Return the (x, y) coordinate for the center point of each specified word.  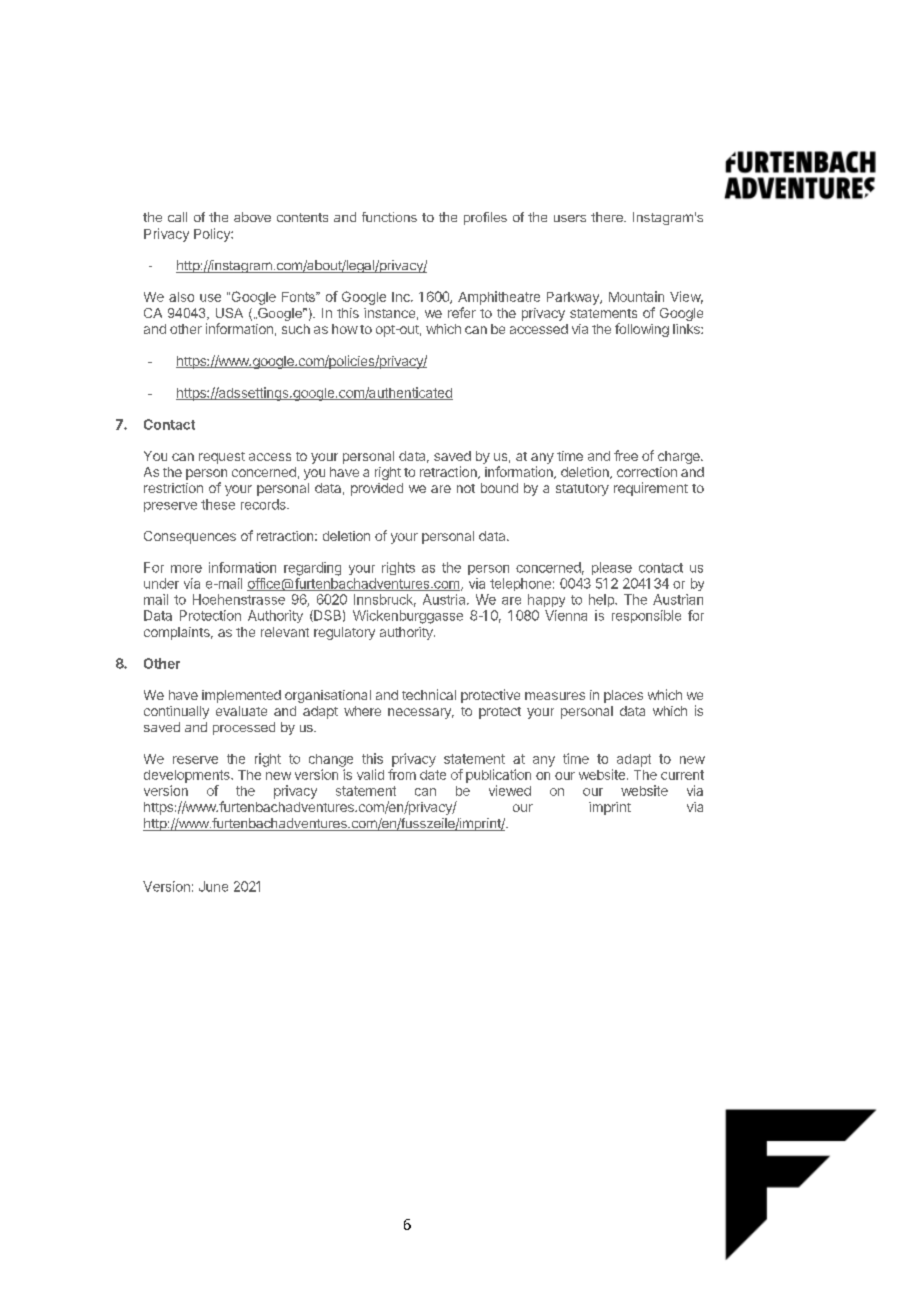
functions (389, 217)
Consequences (190, 537)
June (213, 886)
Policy (213, 235)
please (612, 568)
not (466, 488)
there (608, 217)
